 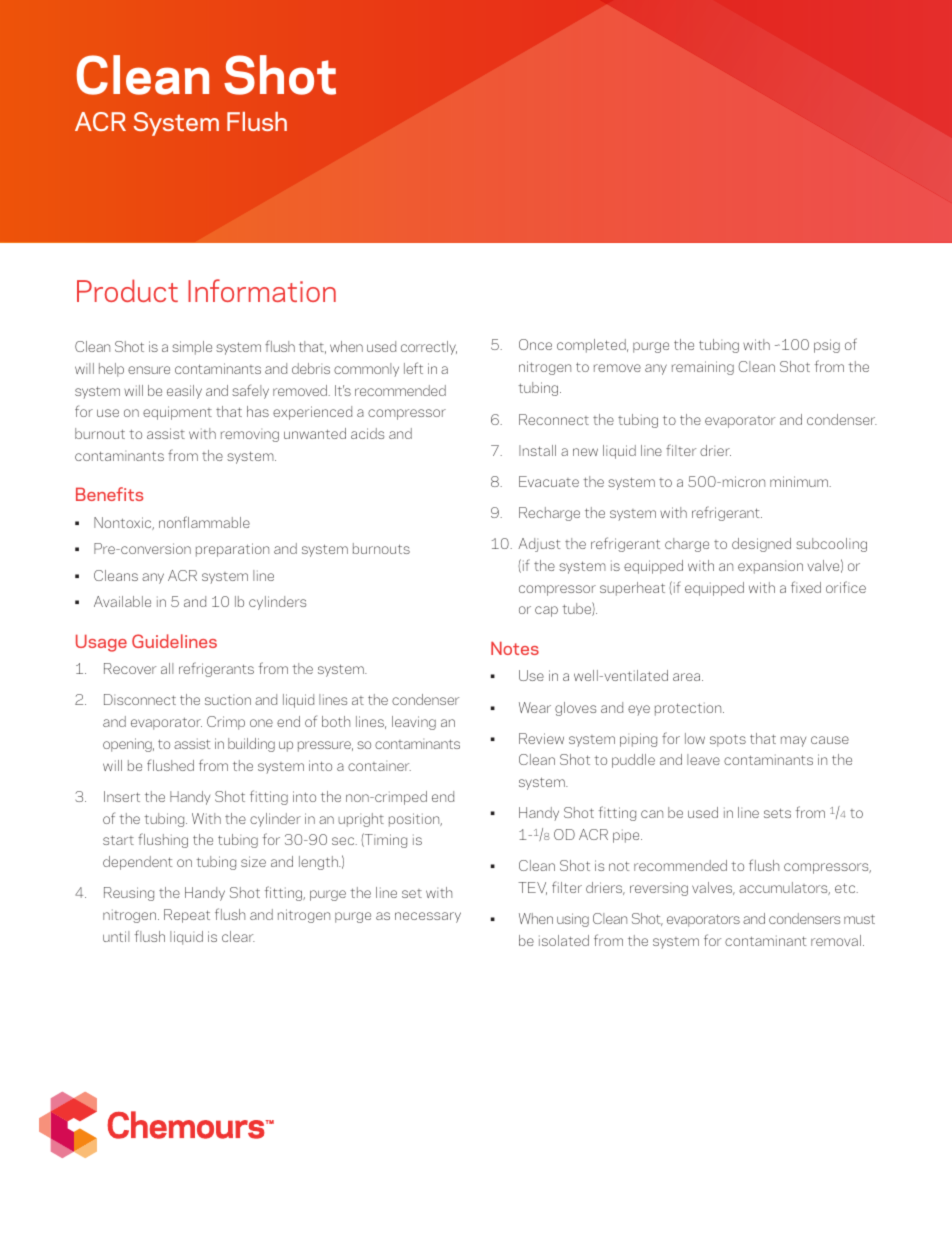 What do you see at coordinates (784, 888) in the page?
I see `accumulators` at bounding box center [784, 888].
